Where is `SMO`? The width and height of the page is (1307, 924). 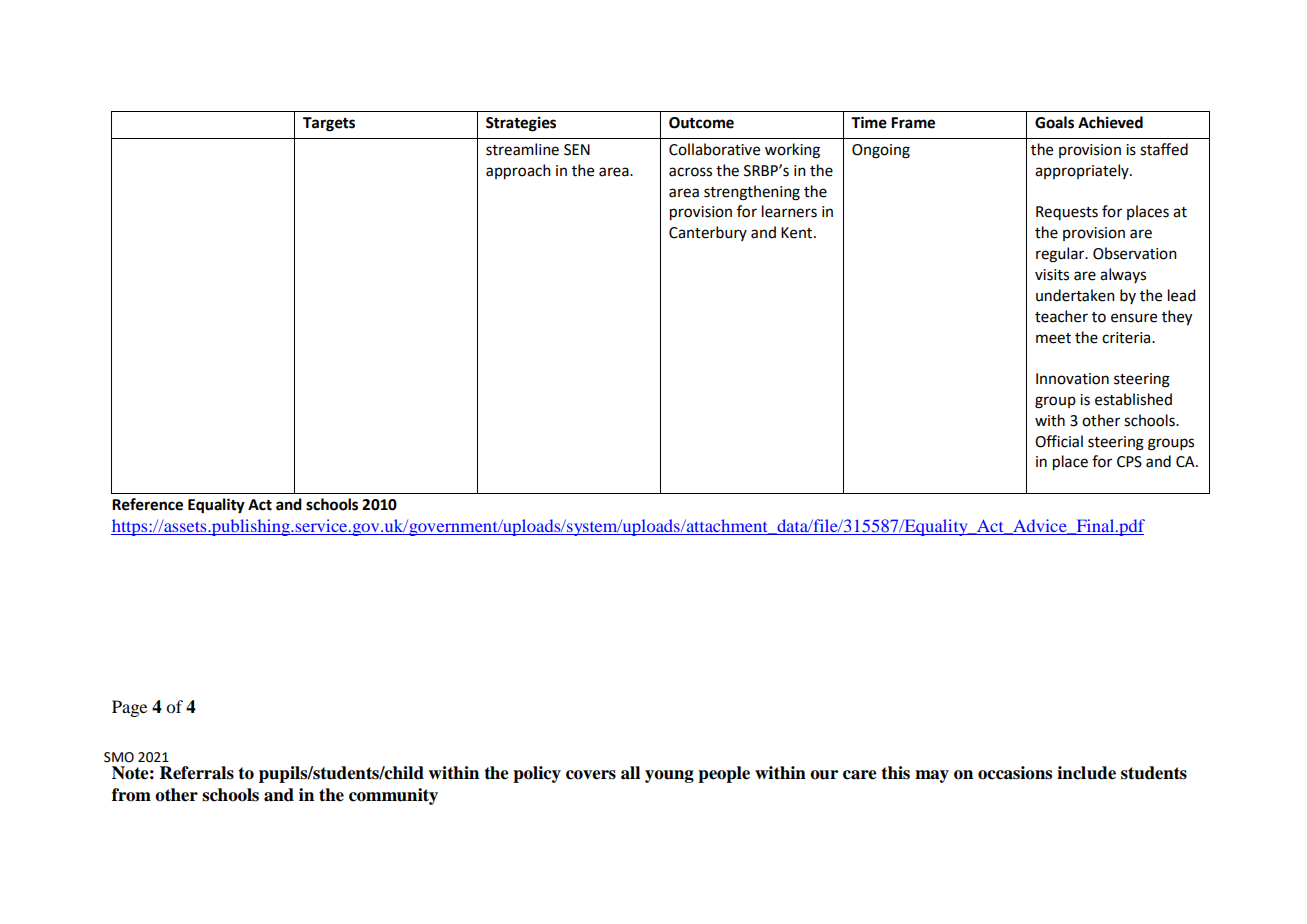
SMO is located at coordinates (119, 757).
